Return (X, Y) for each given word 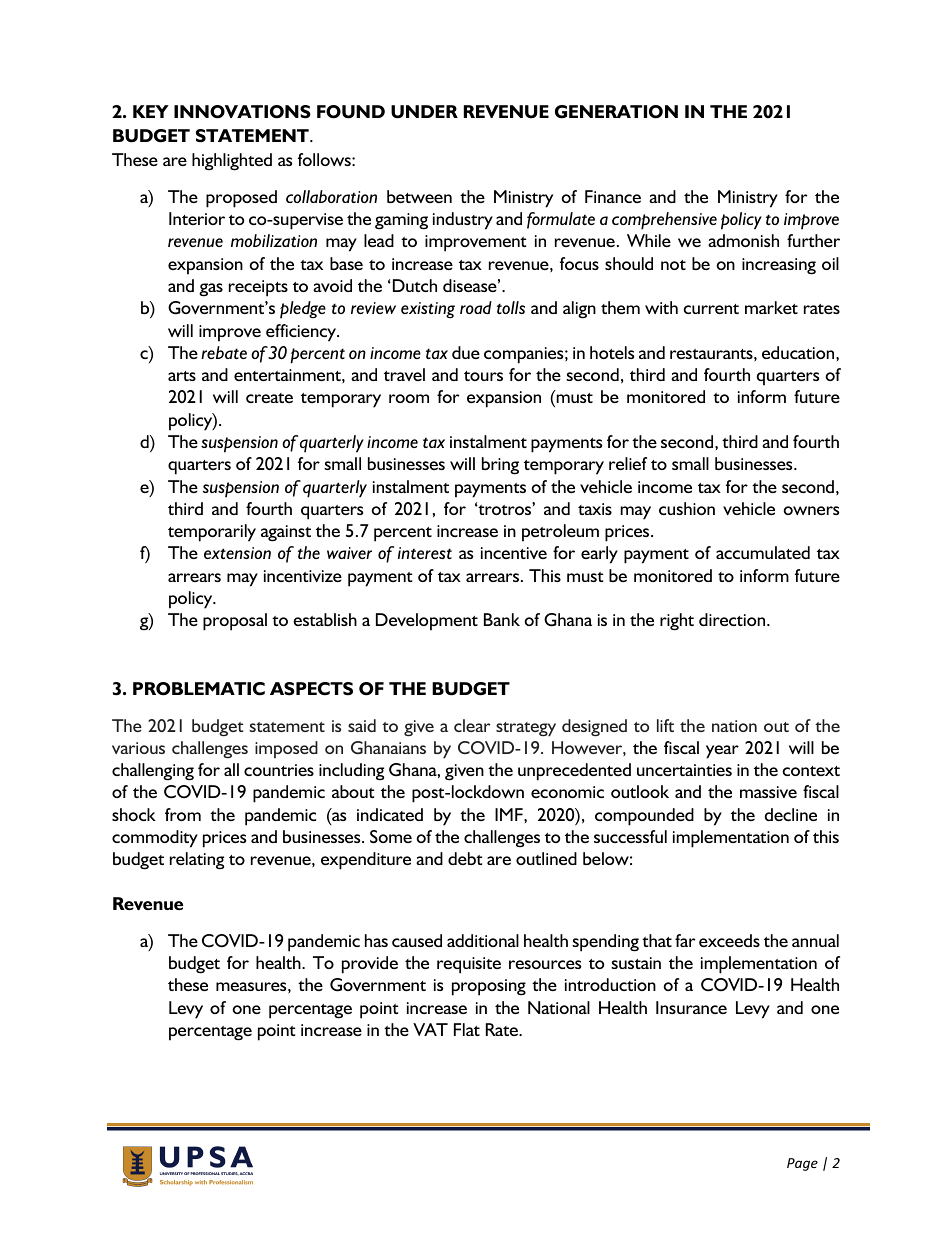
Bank (502, 619)
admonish (743, 240)
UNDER (424, 112)
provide (370, 965)
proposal (235, 622)
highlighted (232, 162)
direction (733, 619)
